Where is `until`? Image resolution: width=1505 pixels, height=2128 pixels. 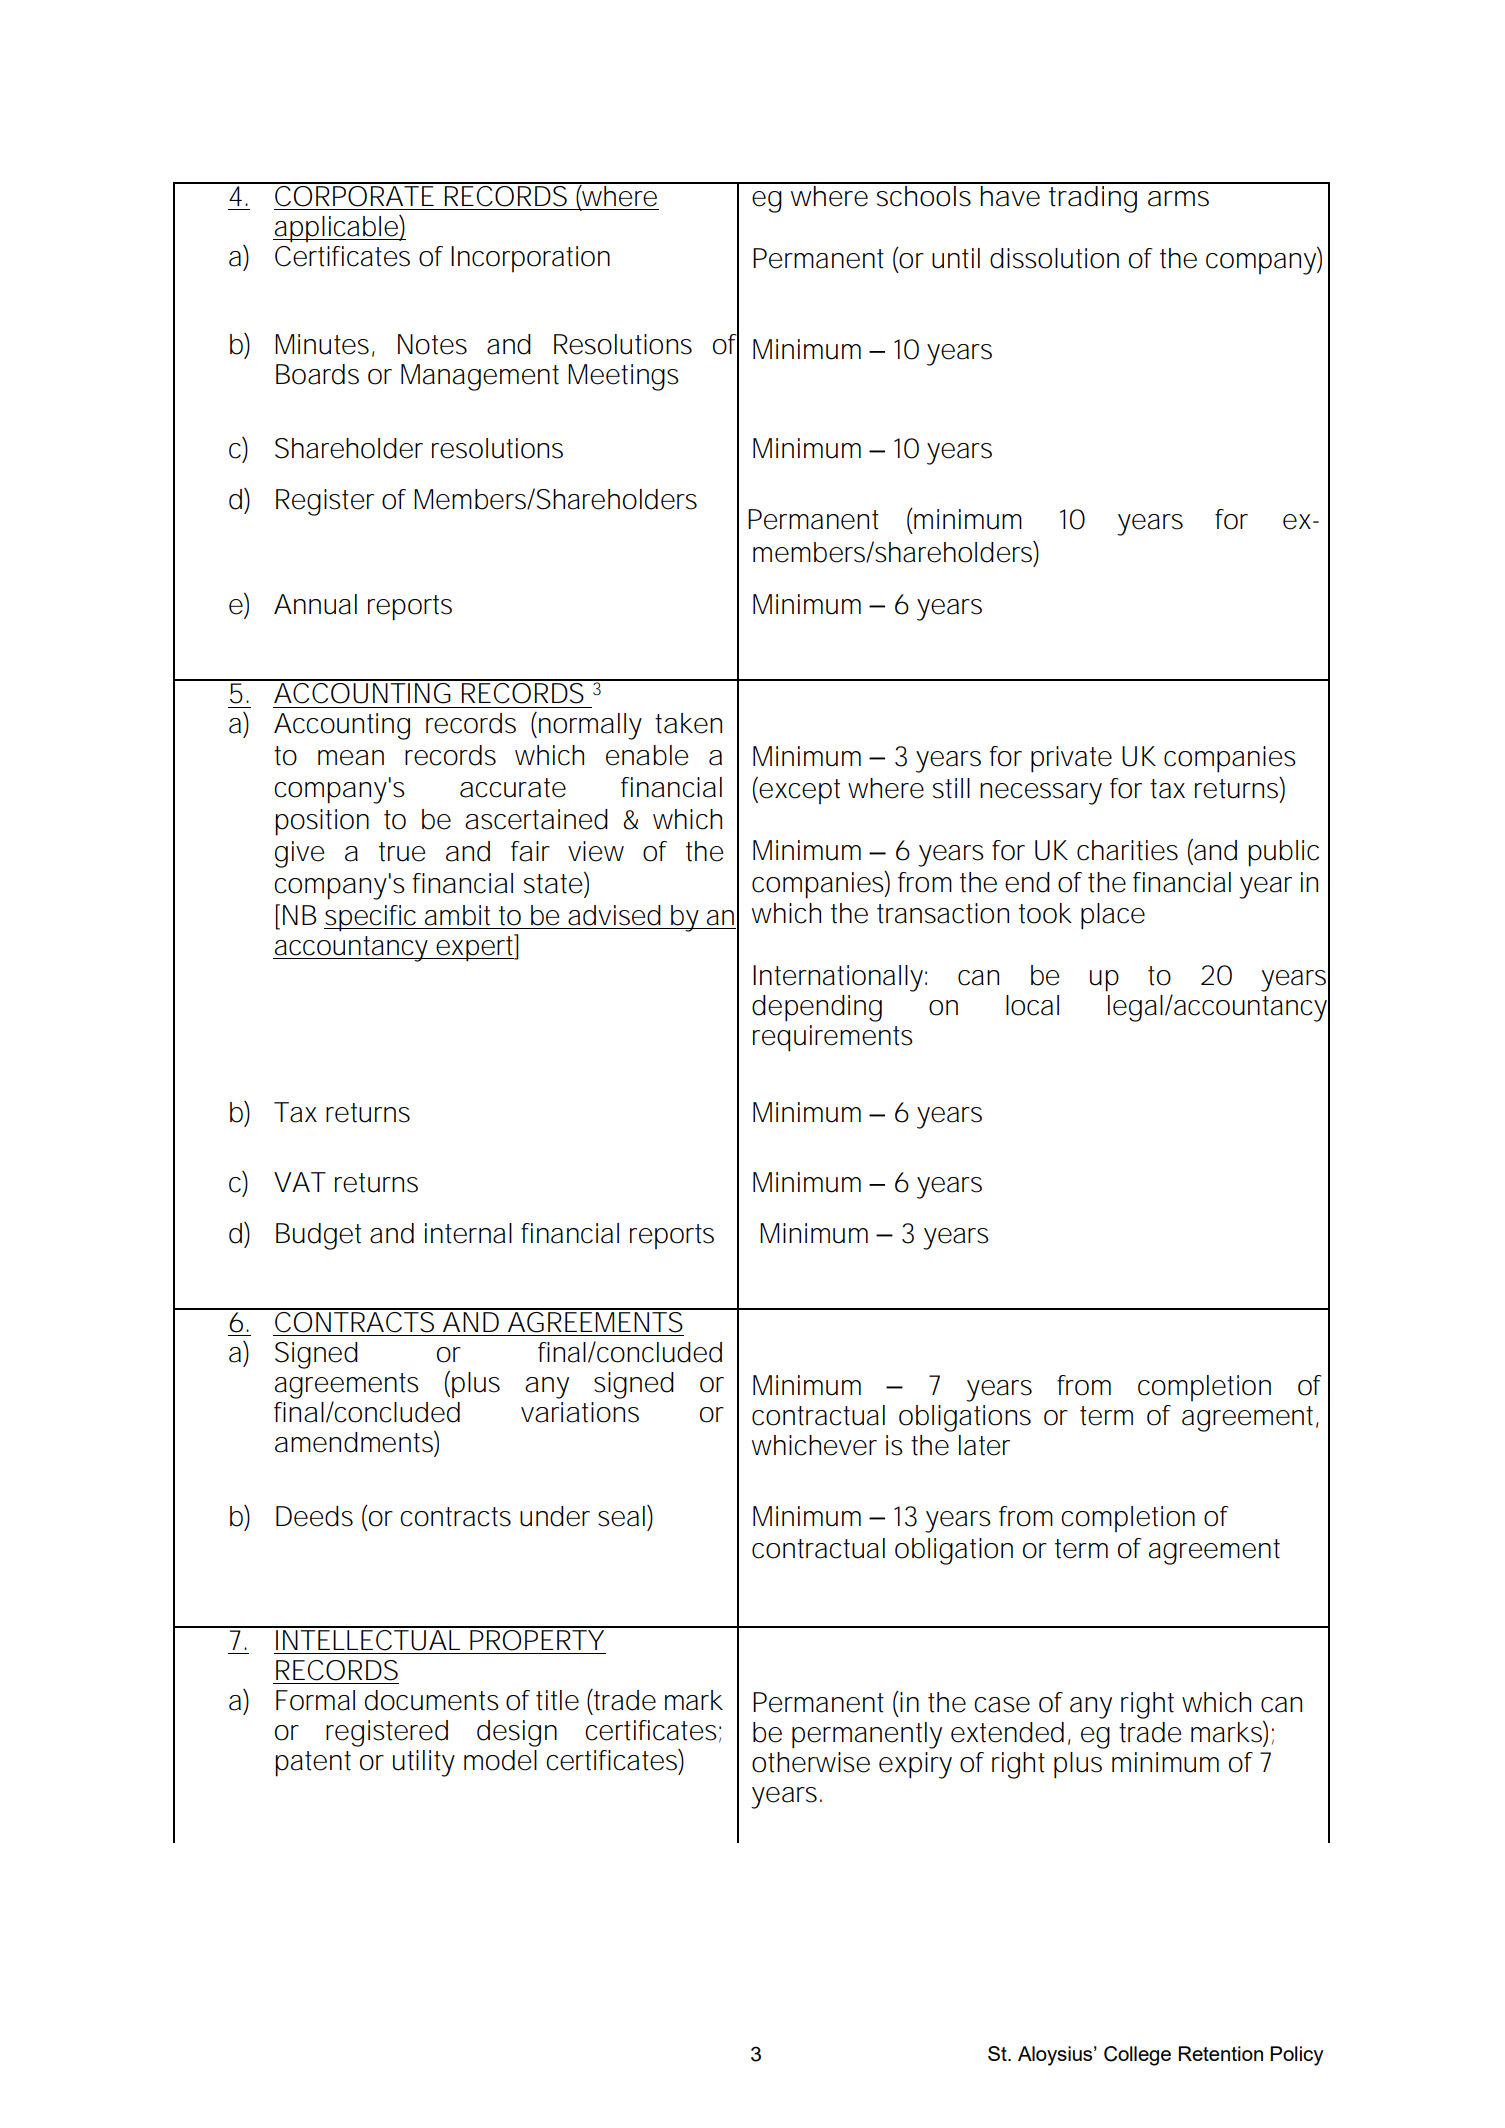
until is located at coordinates (956, 258).
